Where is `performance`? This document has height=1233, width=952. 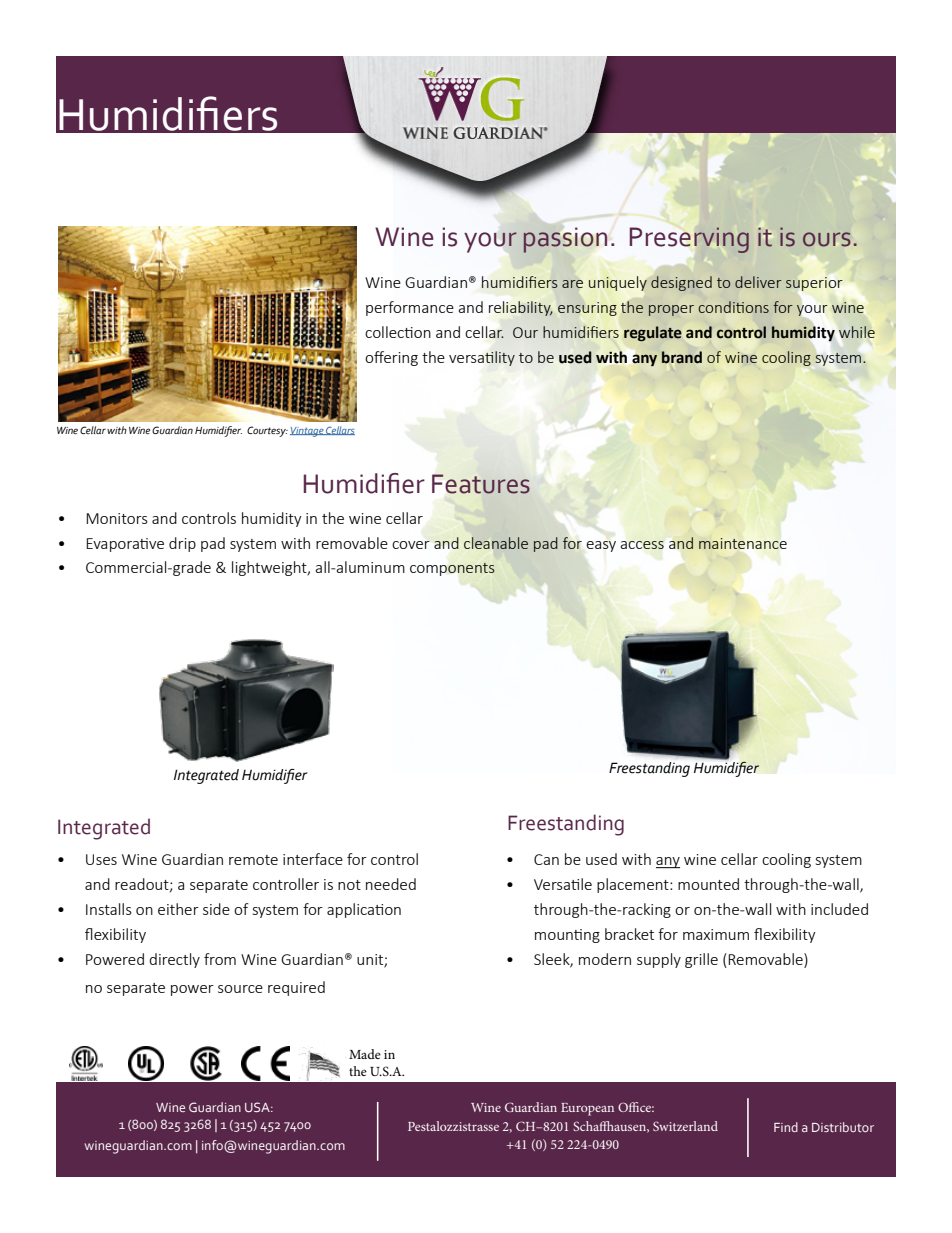 performance is located at coordinates (410, 308).
